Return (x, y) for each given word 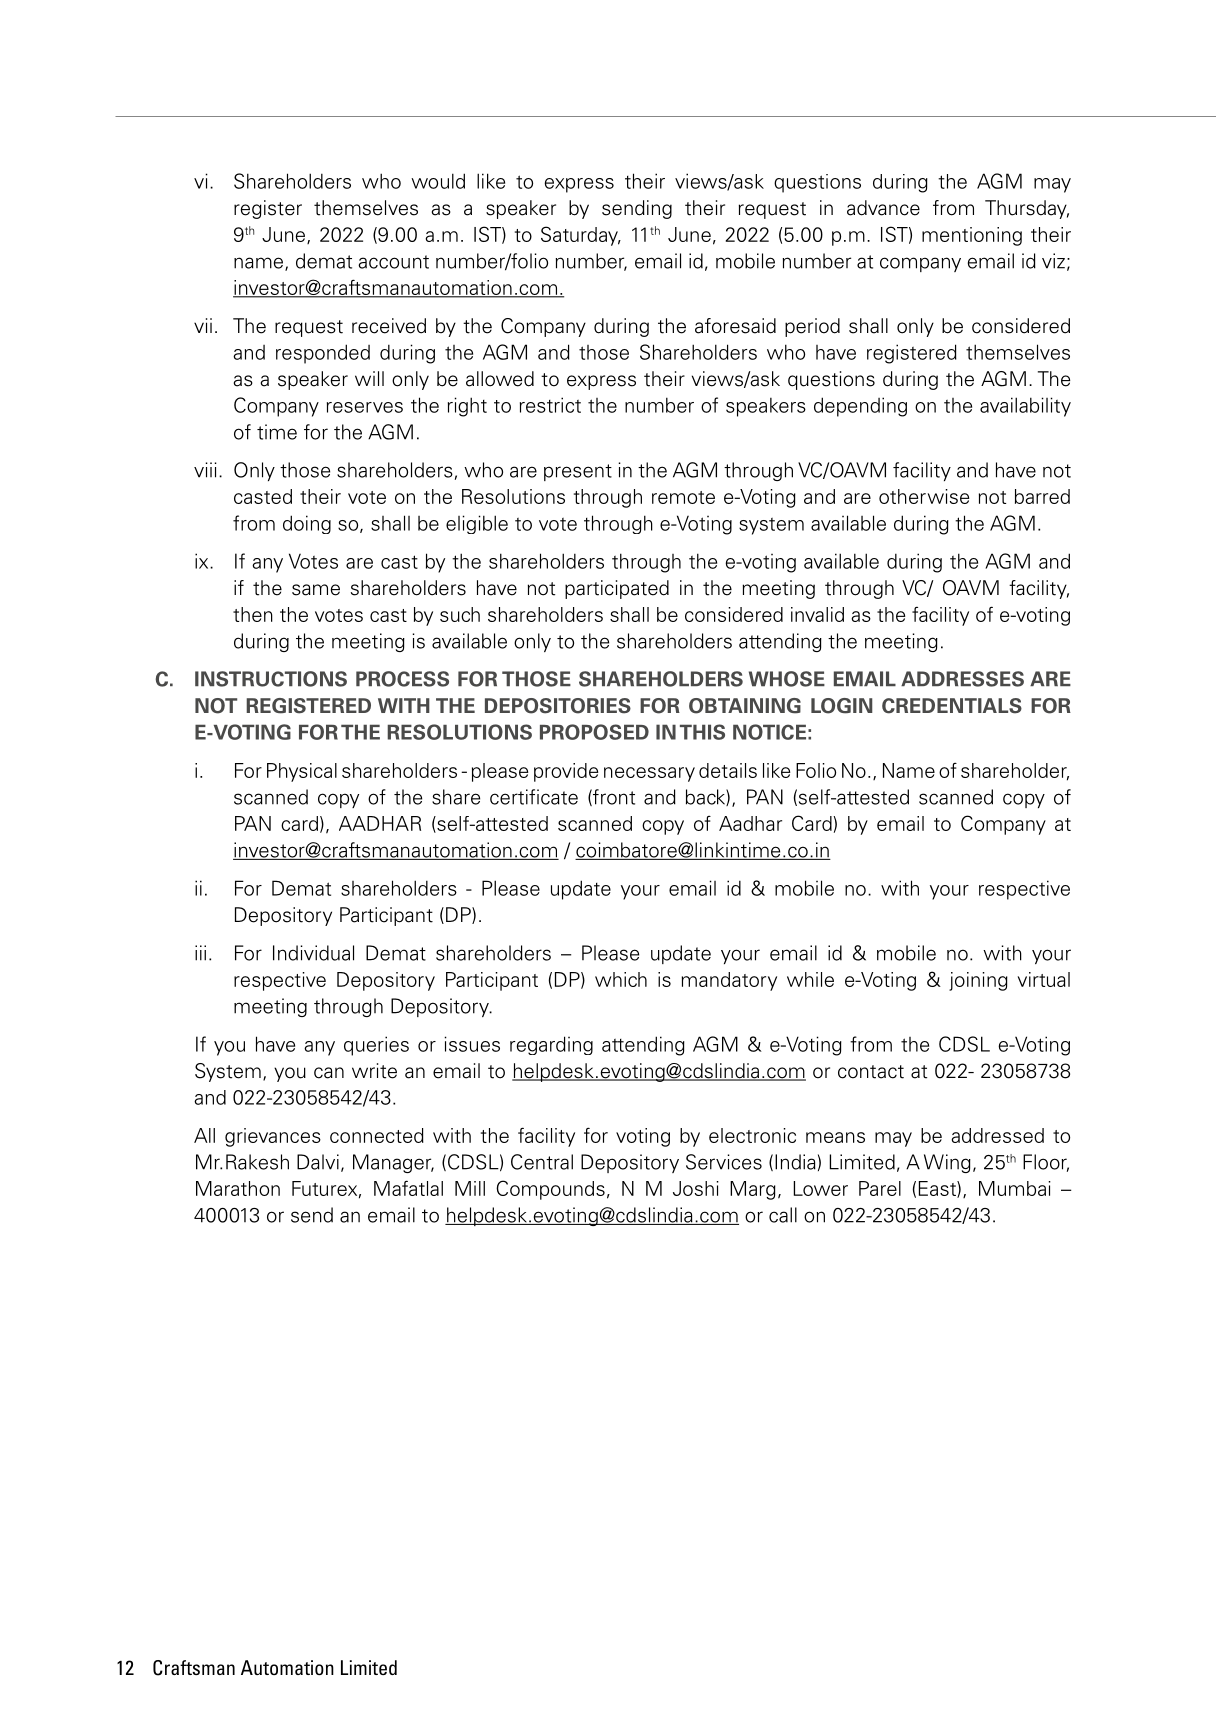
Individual (313, 953)
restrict (550, 405)
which (621, 979)
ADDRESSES (962, 679)
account (393, 262)
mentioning (972, 236)
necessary (649, 774)
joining (978, 981)
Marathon (238, 1188)
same (316, 590)
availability (1025, 407)
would (438, 181)
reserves (365, 407)
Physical (302, 772)
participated (617, 589)
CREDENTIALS (952, 706)
